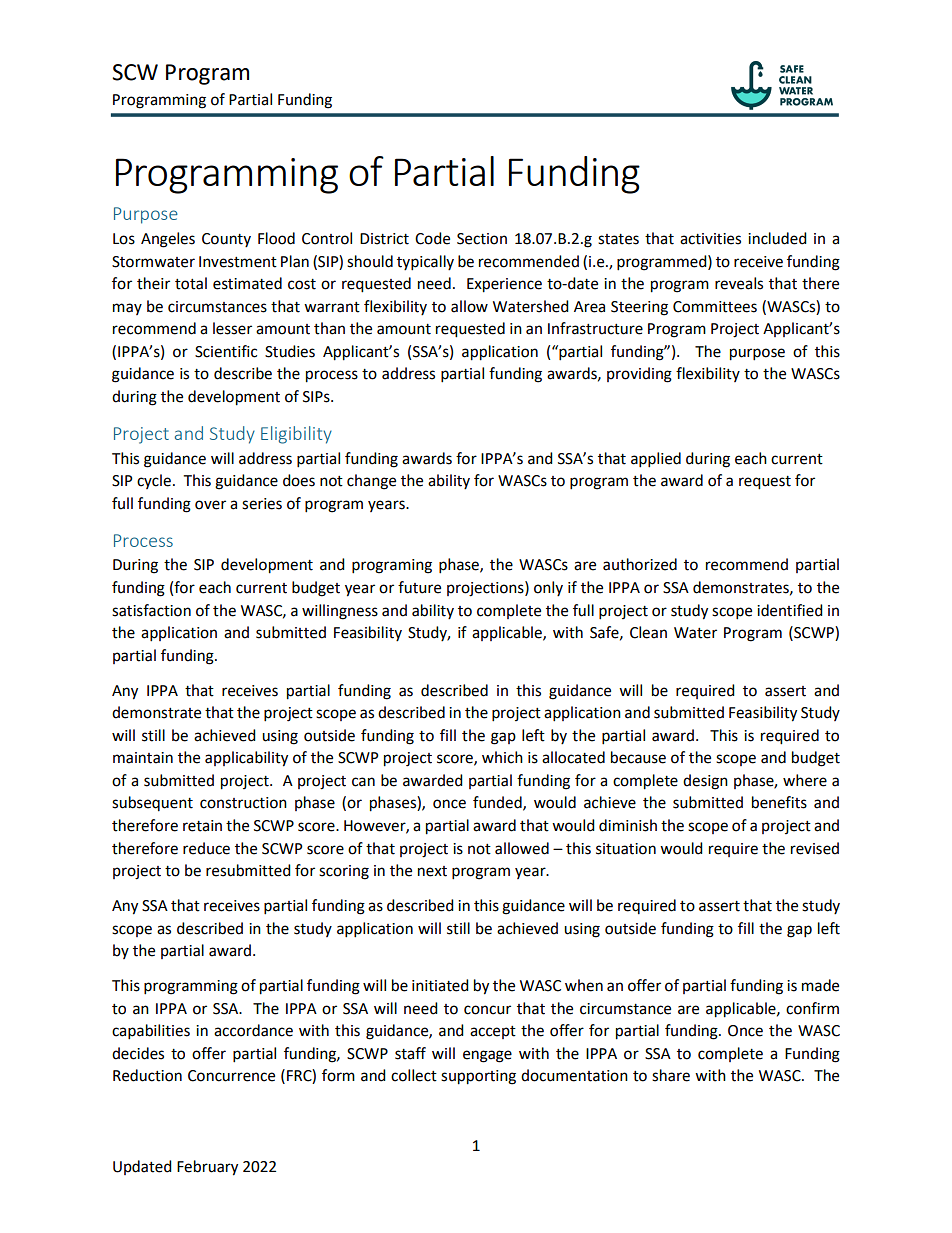 This page has height=1233, width=952. I want to click on reveals, so click(739, 283).
